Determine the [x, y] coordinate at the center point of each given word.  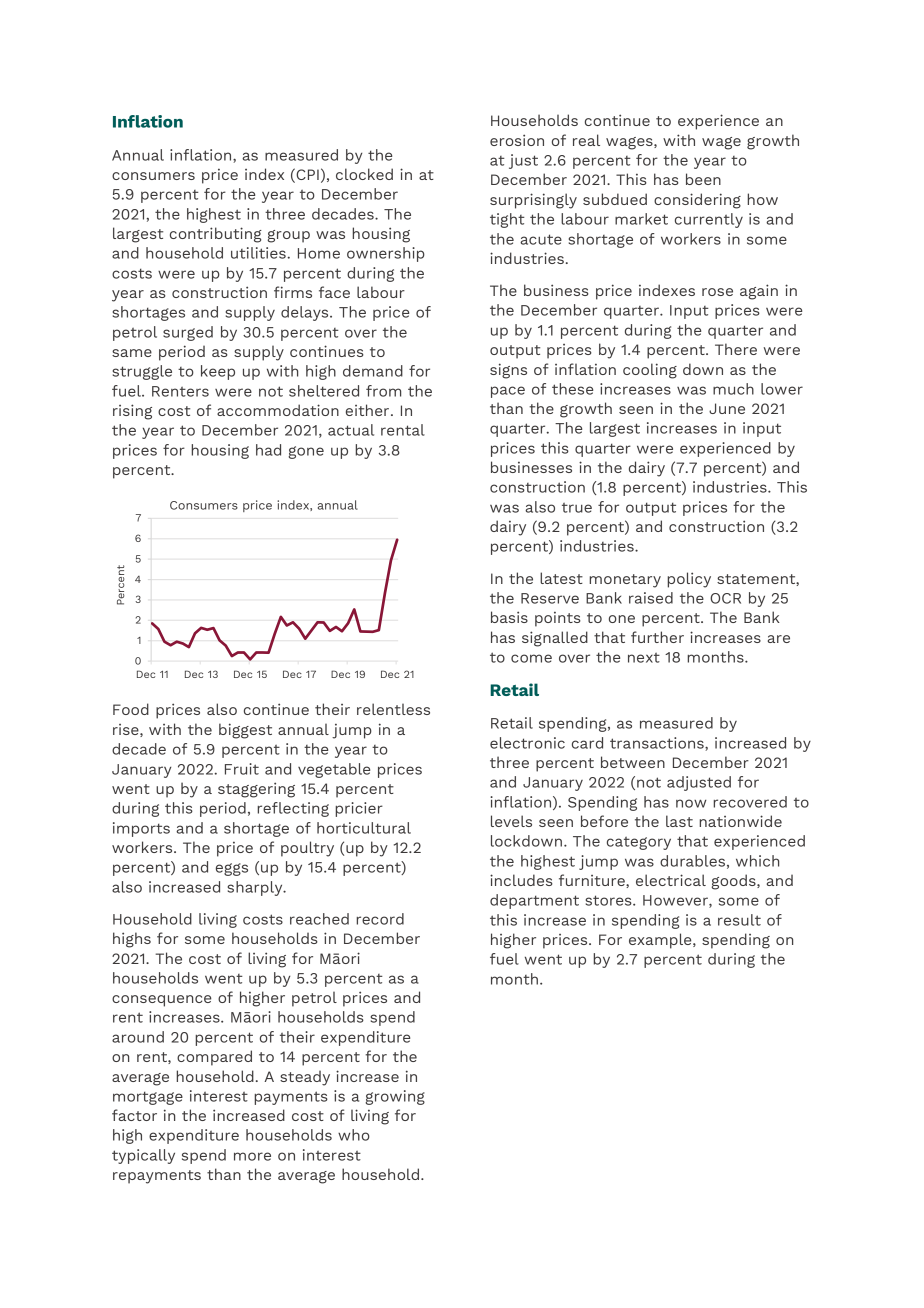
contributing [216, 235]
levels [511, 821]
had [268, 450]
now [691, 803]
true [577, 508]
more [252, 1156]
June [727, 408]
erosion [517, 140]
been [703, 179]
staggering [256, 790]
